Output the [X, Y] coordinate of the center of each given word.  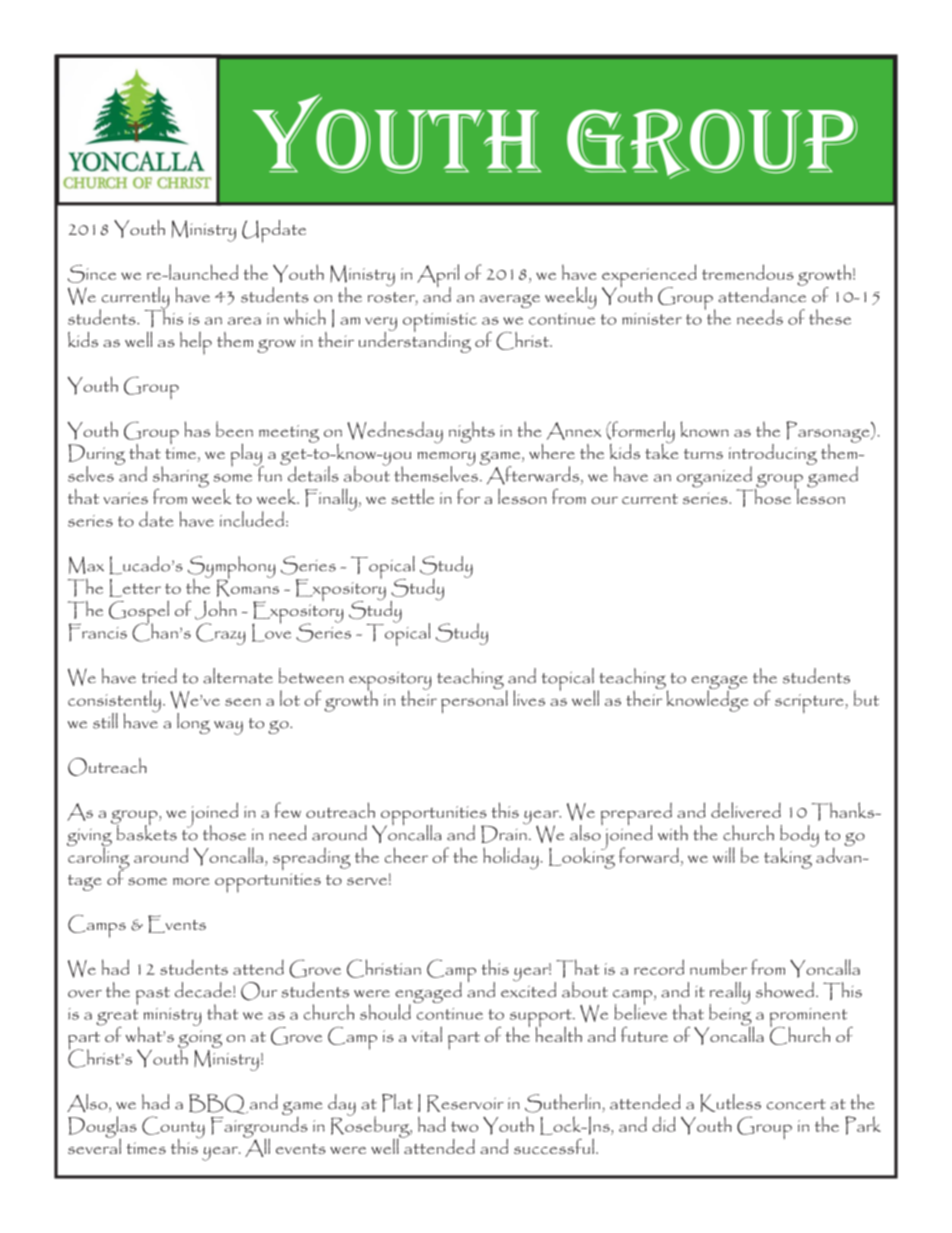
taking [789, 857]
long [193, 723]
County [173, 1128]
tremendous [748, 272]
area [244, 321]
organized [715, 478]
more [191, 881]
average [510, 301]
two [464, 1126]
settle [412, 496]
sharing [181, 478]
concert [796, 1104]
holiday [512, 858]
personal [474, 701]
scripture [810, 704]
